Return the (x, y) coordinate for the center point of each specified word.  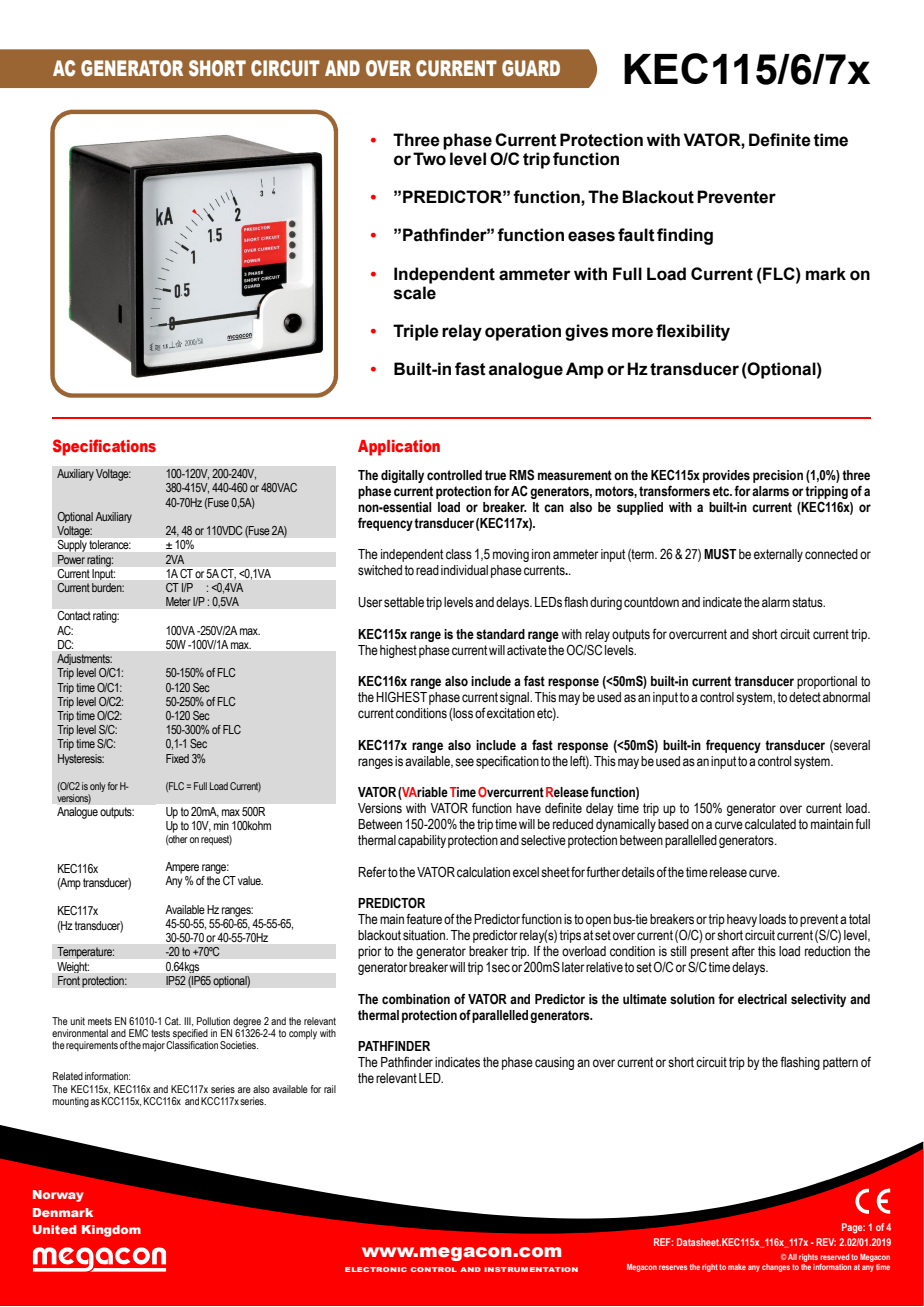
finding (685, 236)
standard (500, 634)
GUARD (531, 68)
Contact (74, 615)
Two (429, 159)
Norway (58, 1196)
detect (805, 697)
